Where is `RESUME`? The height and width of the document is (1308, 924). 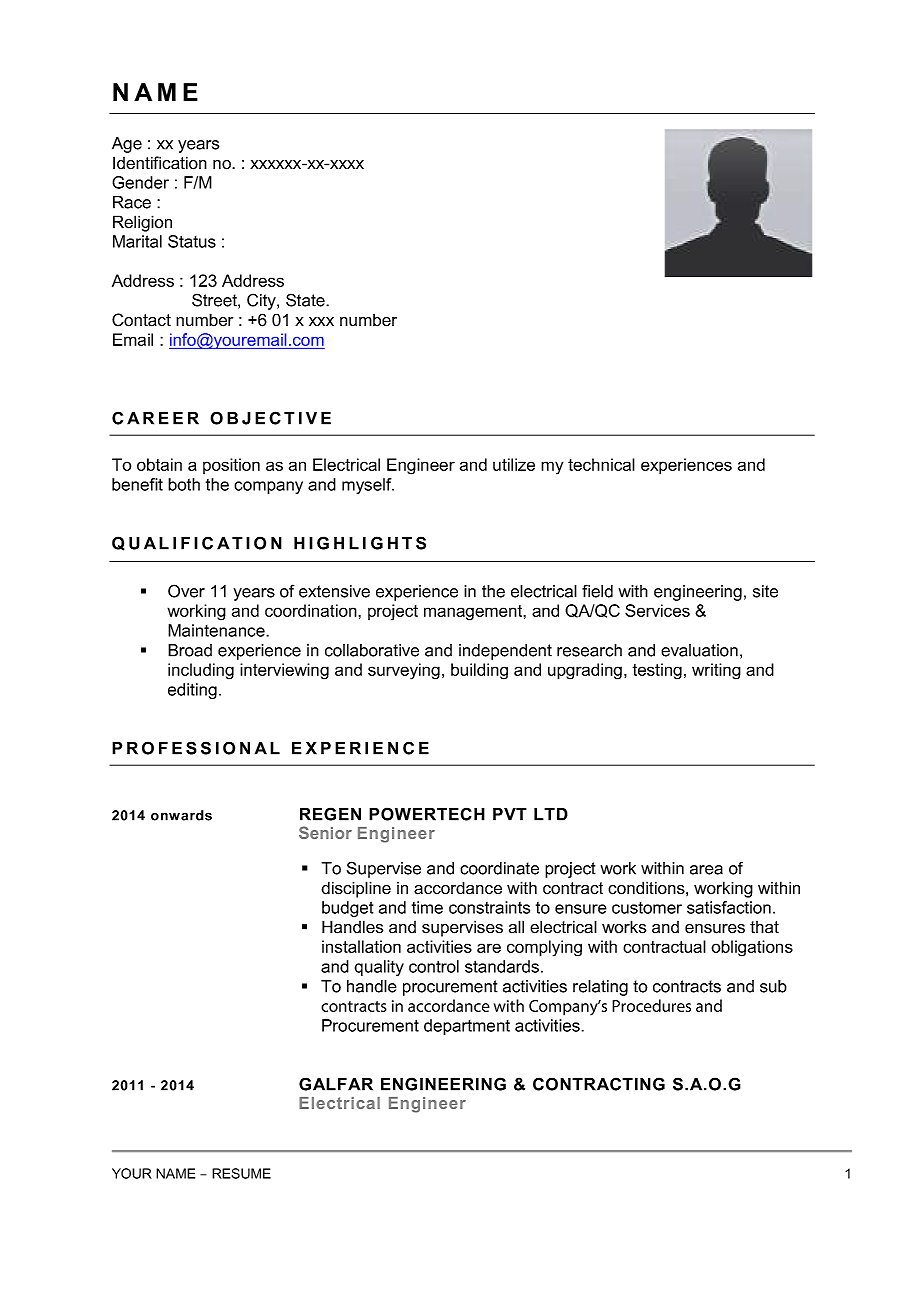 RESUME is located at coordinates (241, 1173).
